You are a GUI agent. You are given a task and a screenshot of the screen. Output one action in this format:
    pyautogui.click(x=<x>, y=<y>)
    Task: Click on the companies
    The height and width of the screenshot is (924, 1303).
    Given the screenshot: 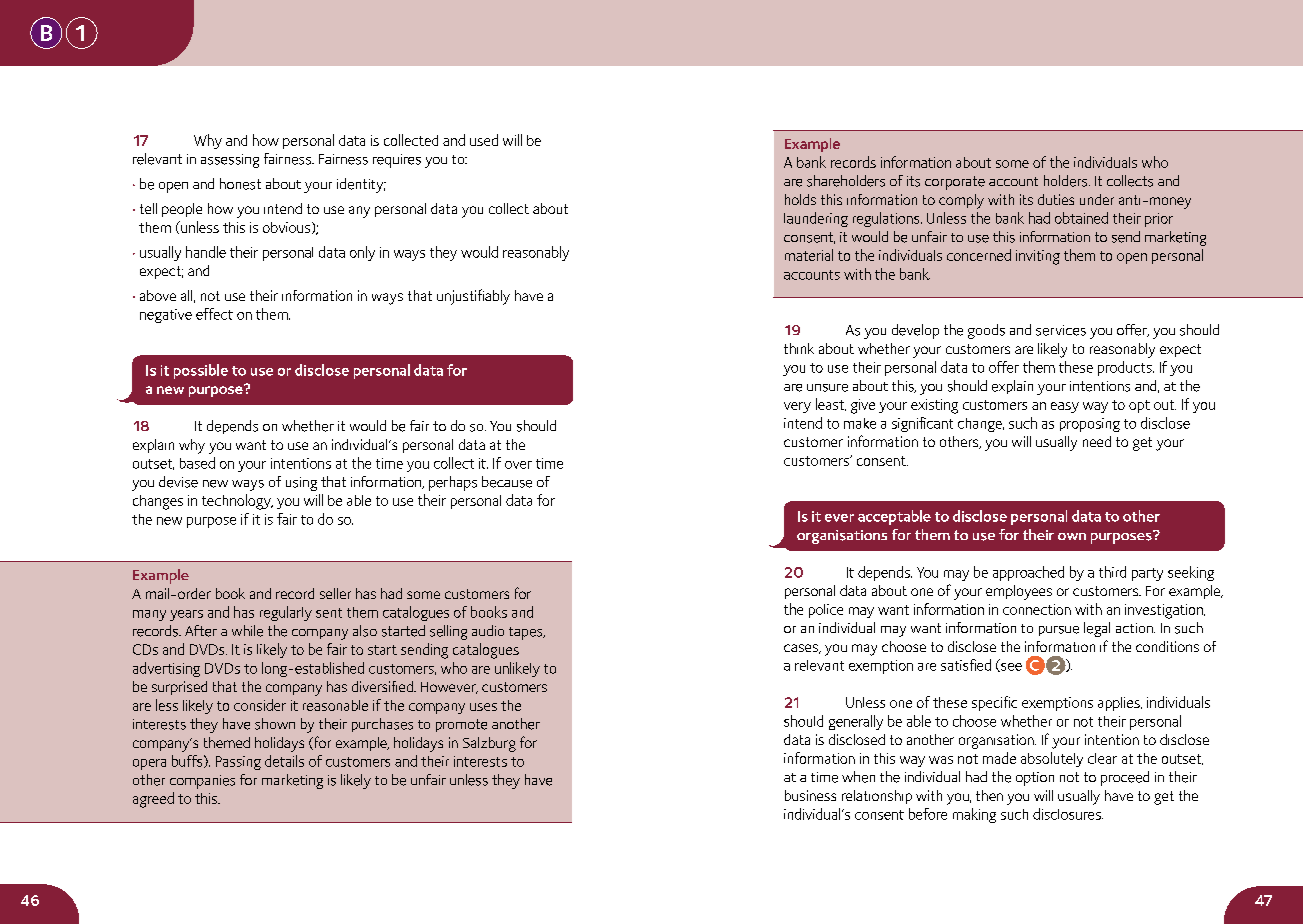 What is the action you would take?
    pyautogui.click(x=202, y=782)
